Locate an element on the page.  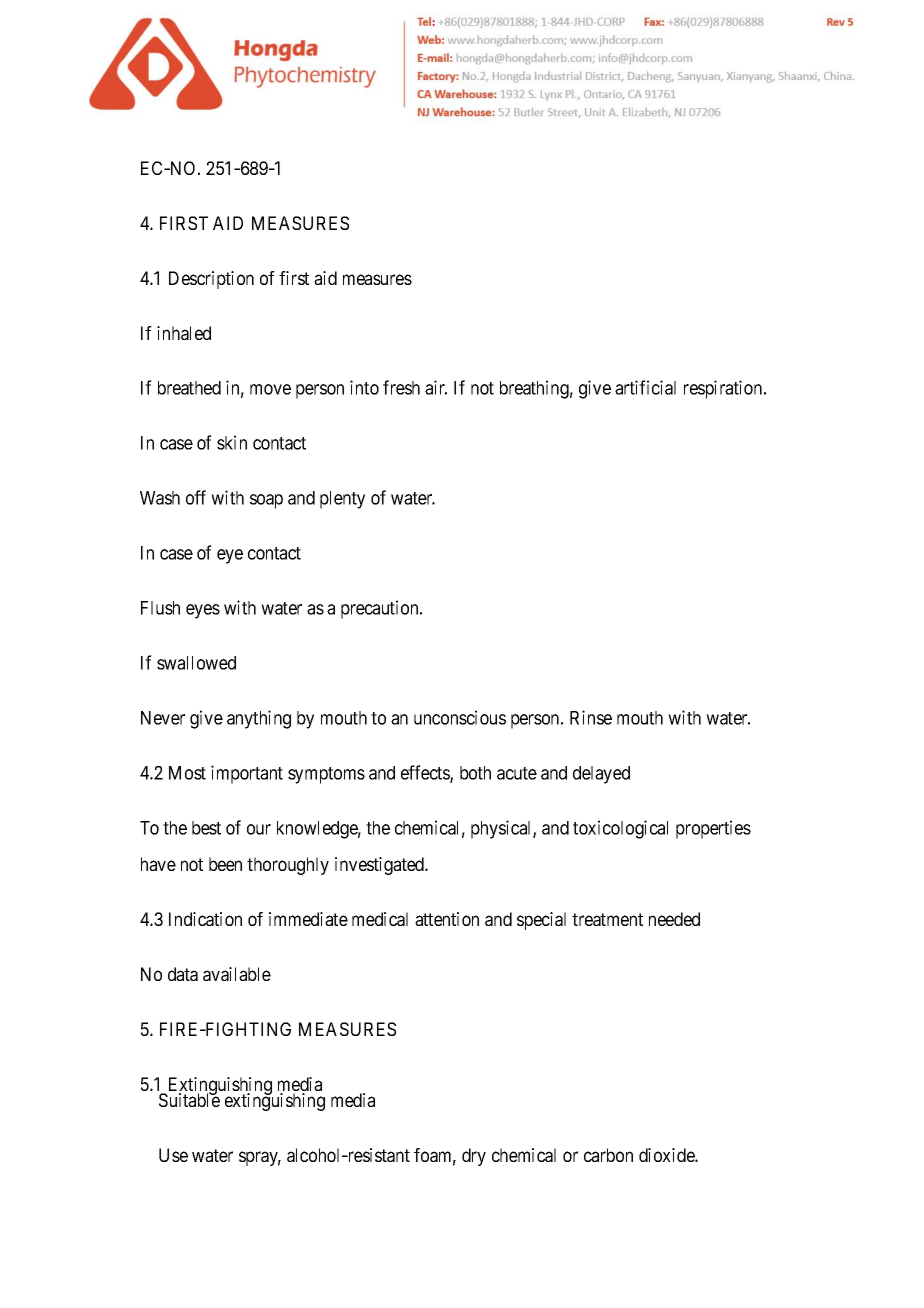
fresh is located at coordinates (401, 387).
